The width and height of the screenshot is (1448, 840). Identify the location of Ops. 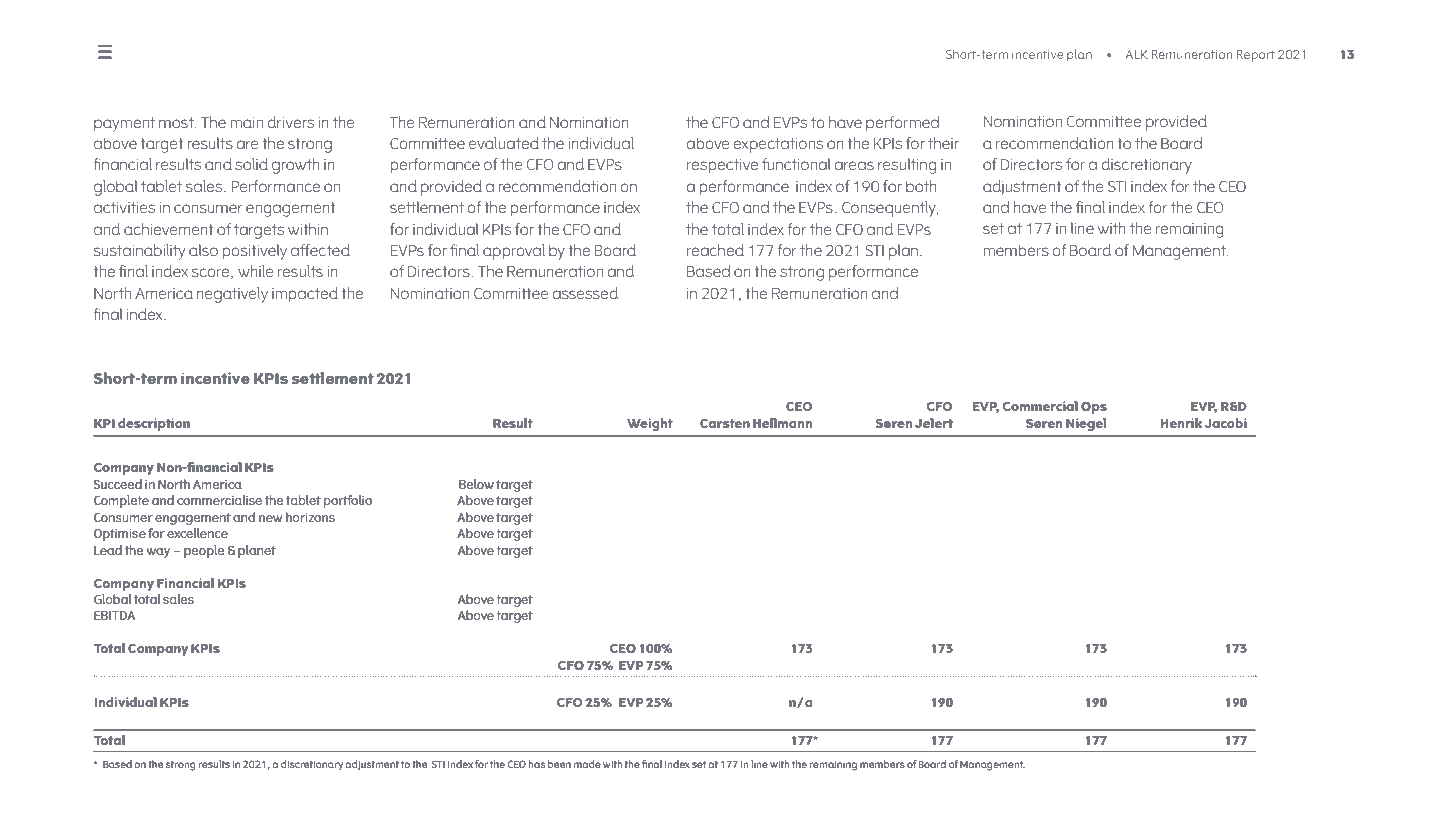
(1094, 408).
